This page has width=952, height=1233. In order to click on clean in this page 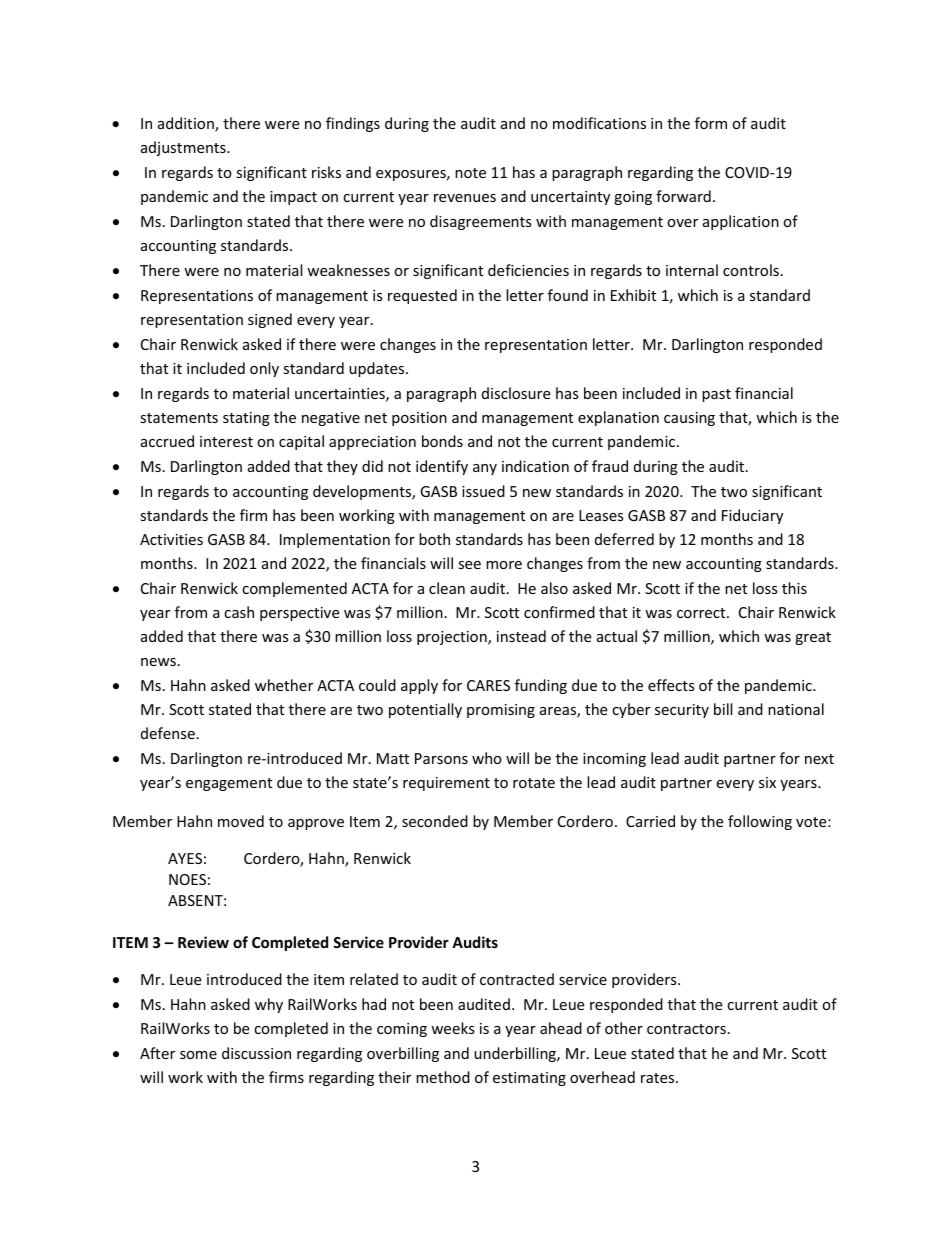, I will do `click(447, 588)`.
